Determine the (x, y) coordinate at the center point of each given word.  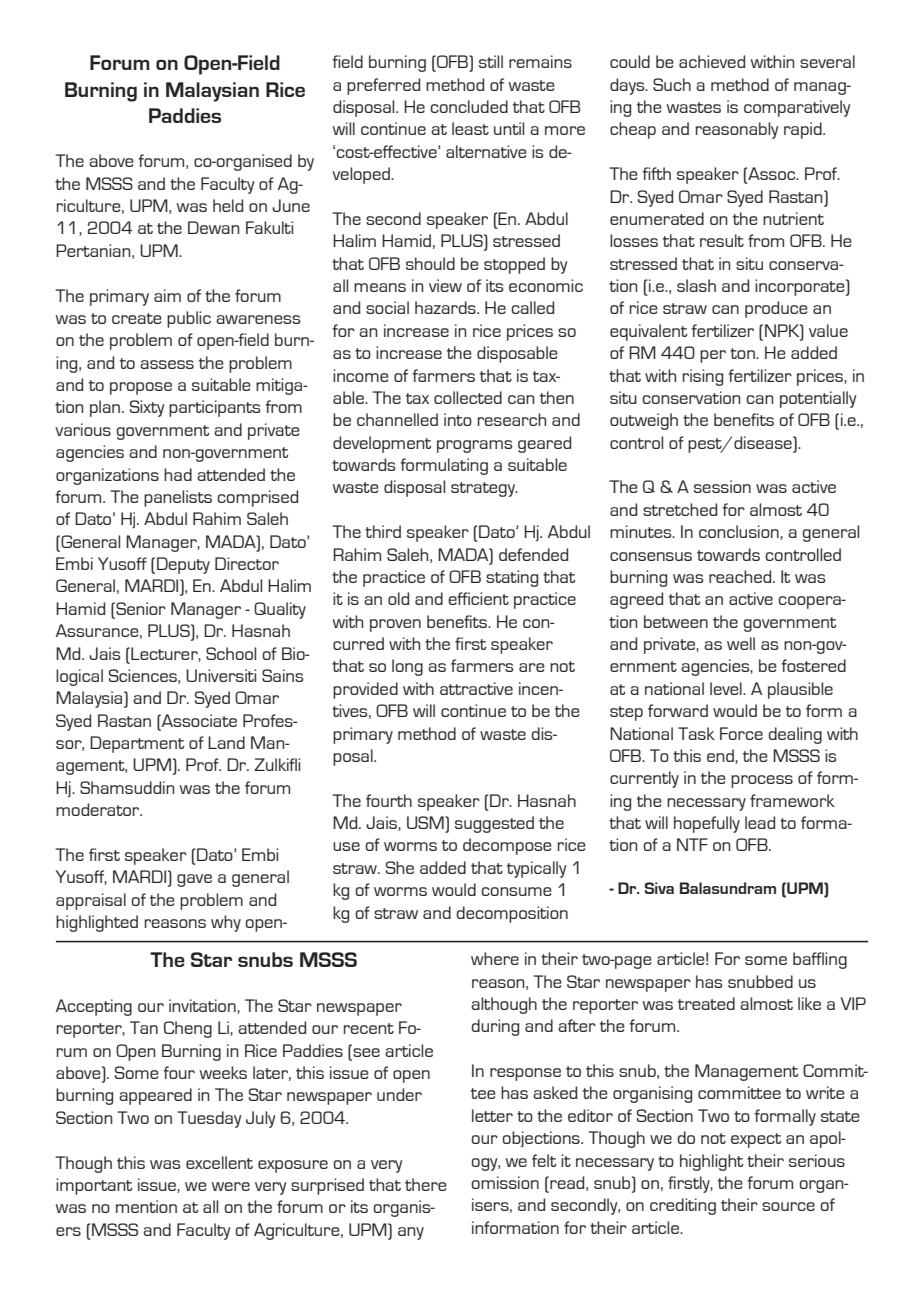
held (228, 205)
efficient (478, 598)
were (231, 1186)
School (231, 653)
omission (505, 1182)
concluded (469, 106)
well (741, 643)
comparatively (797, 108)
